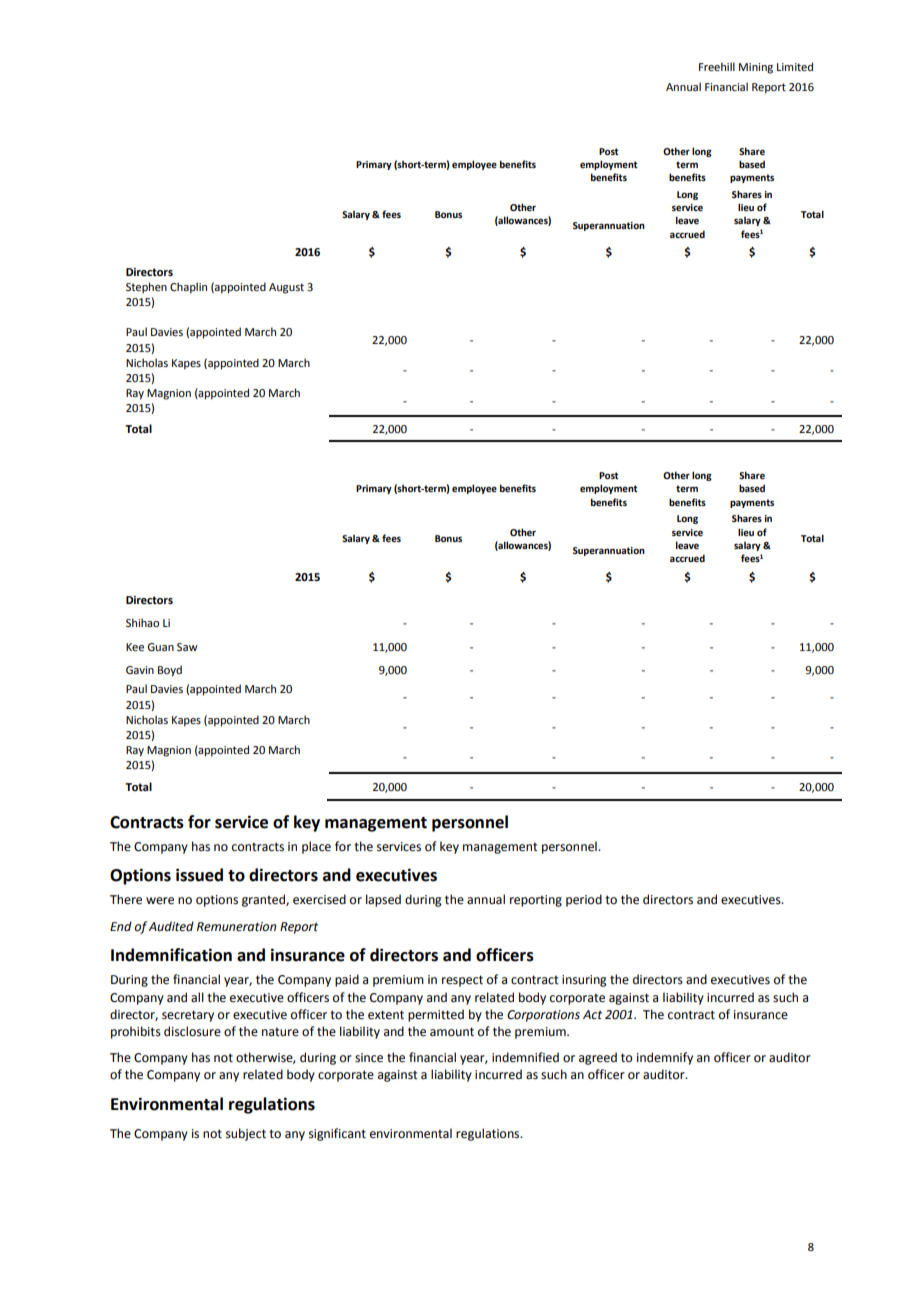 Image resolution: width=924 pixels, height=1308 pixels. What do you see at coordinates (199, 875) in the document?
I see `issued` at bounding box center [199, 875].
